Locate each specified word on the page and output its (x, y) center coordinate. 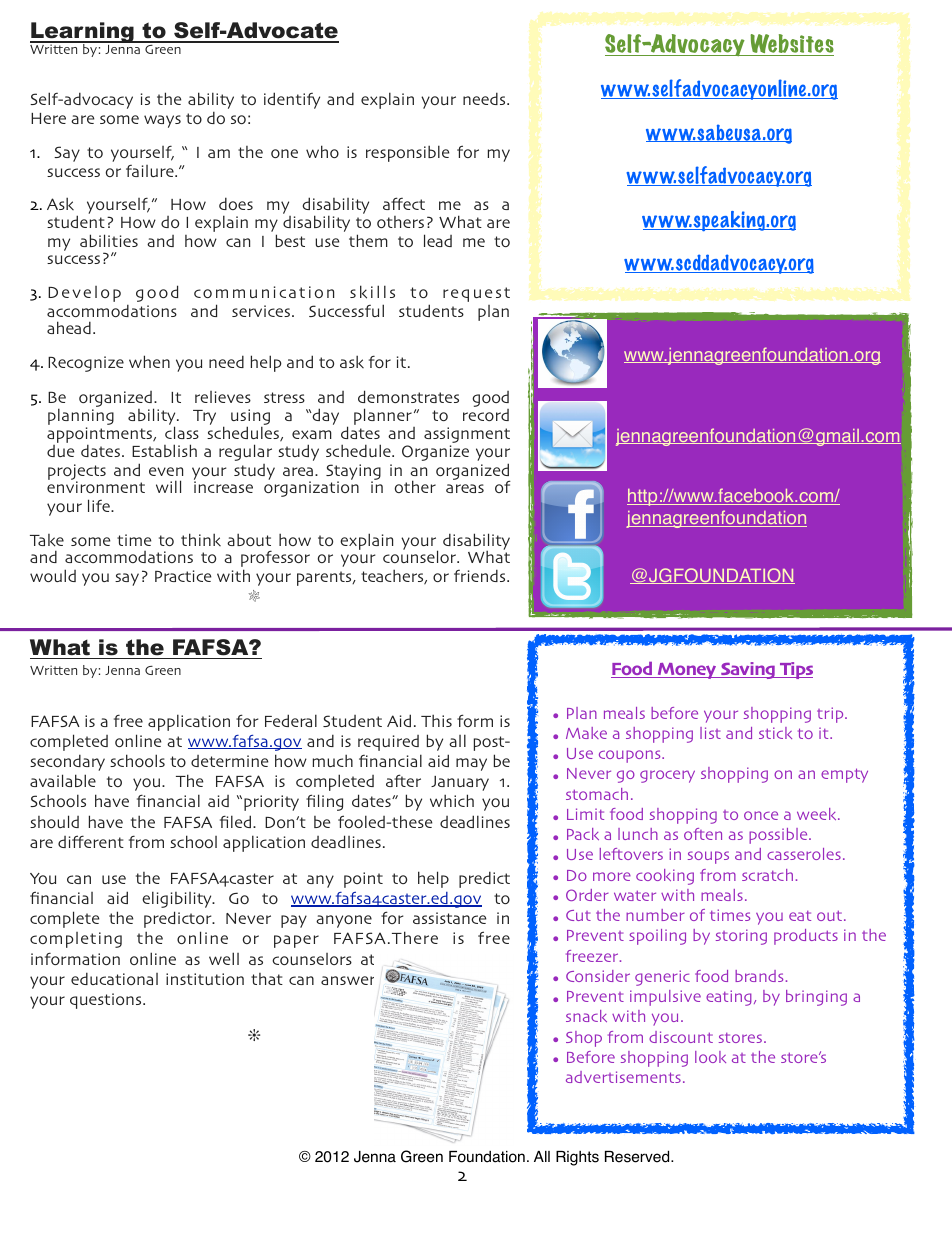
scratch (767, 875)
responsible (407, 153)
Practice (183, 576)
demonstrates (408, 396)
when (149, 361)
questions (107, 1001)
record (486, 415)
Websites (791, 45)
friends (481, 575)
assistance (449, 918)
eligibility (178, 899)
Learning (83, 34)
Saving (748, 670)
